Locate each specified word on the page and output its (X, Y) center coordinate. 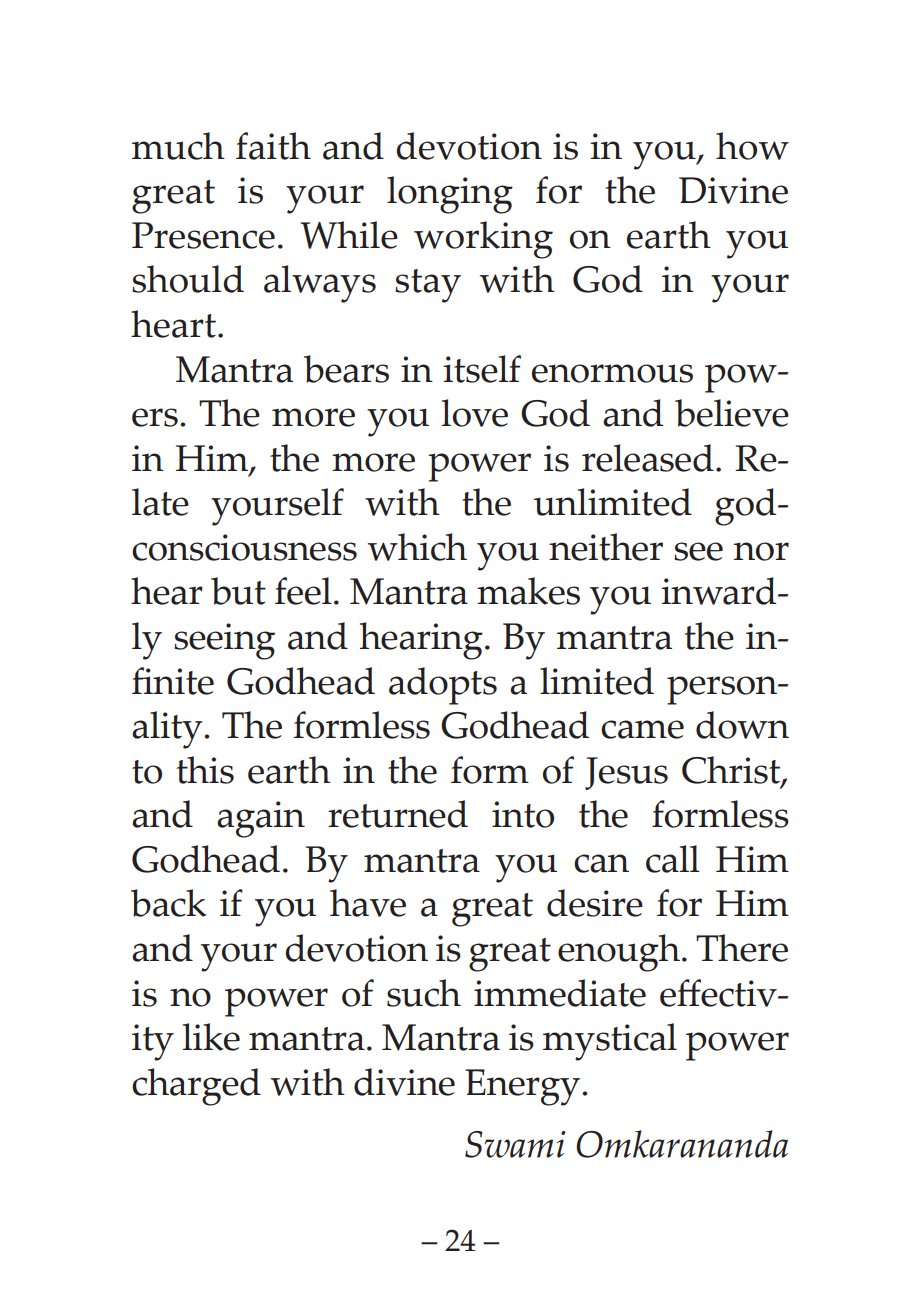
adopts (443, 686)
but (238, 591)
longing (450, 195)
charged (196, 1087)
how (752, 146)
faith (273, 146)
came (642, 729)
